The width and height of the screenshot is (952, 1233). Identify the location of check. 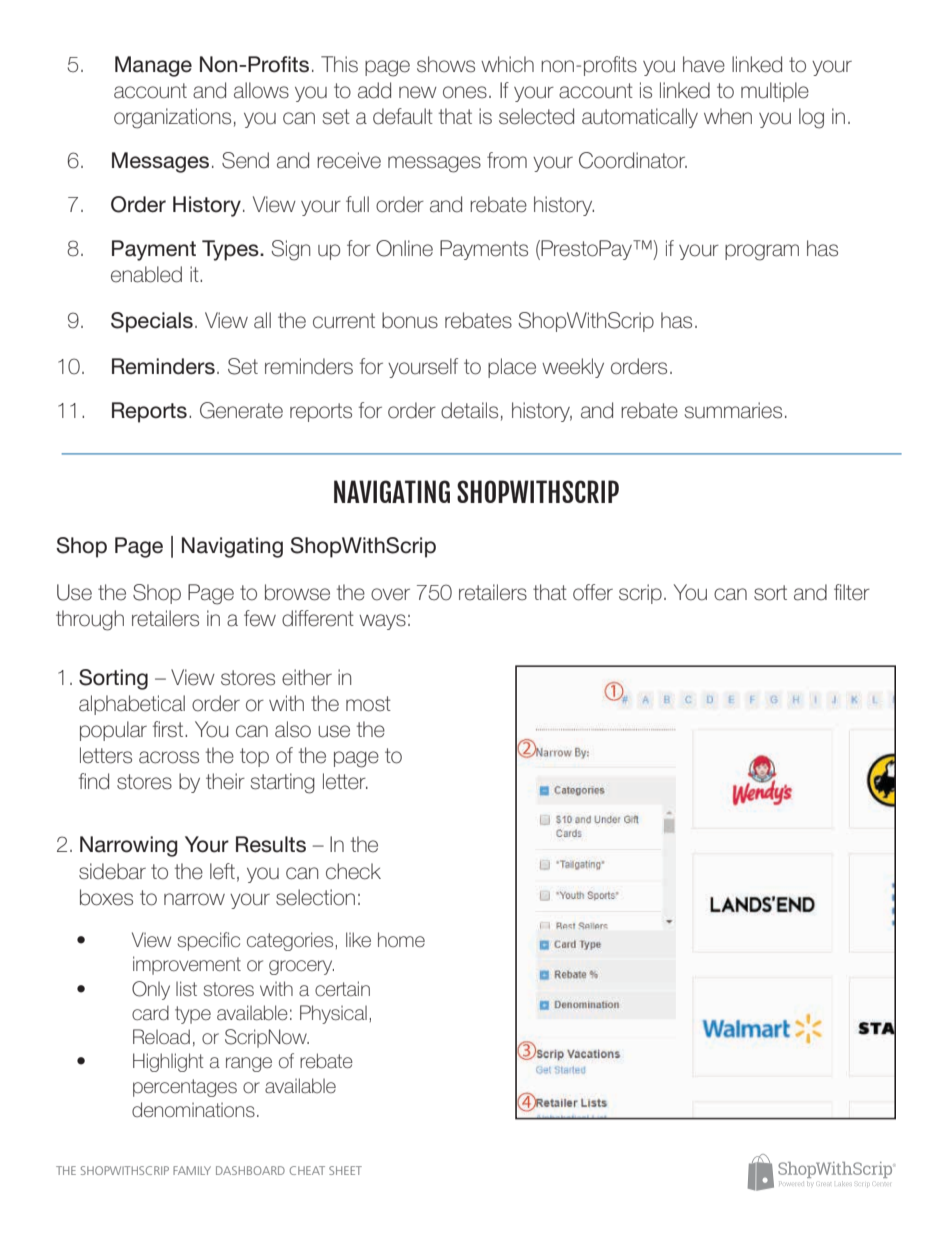
(353, 871).
